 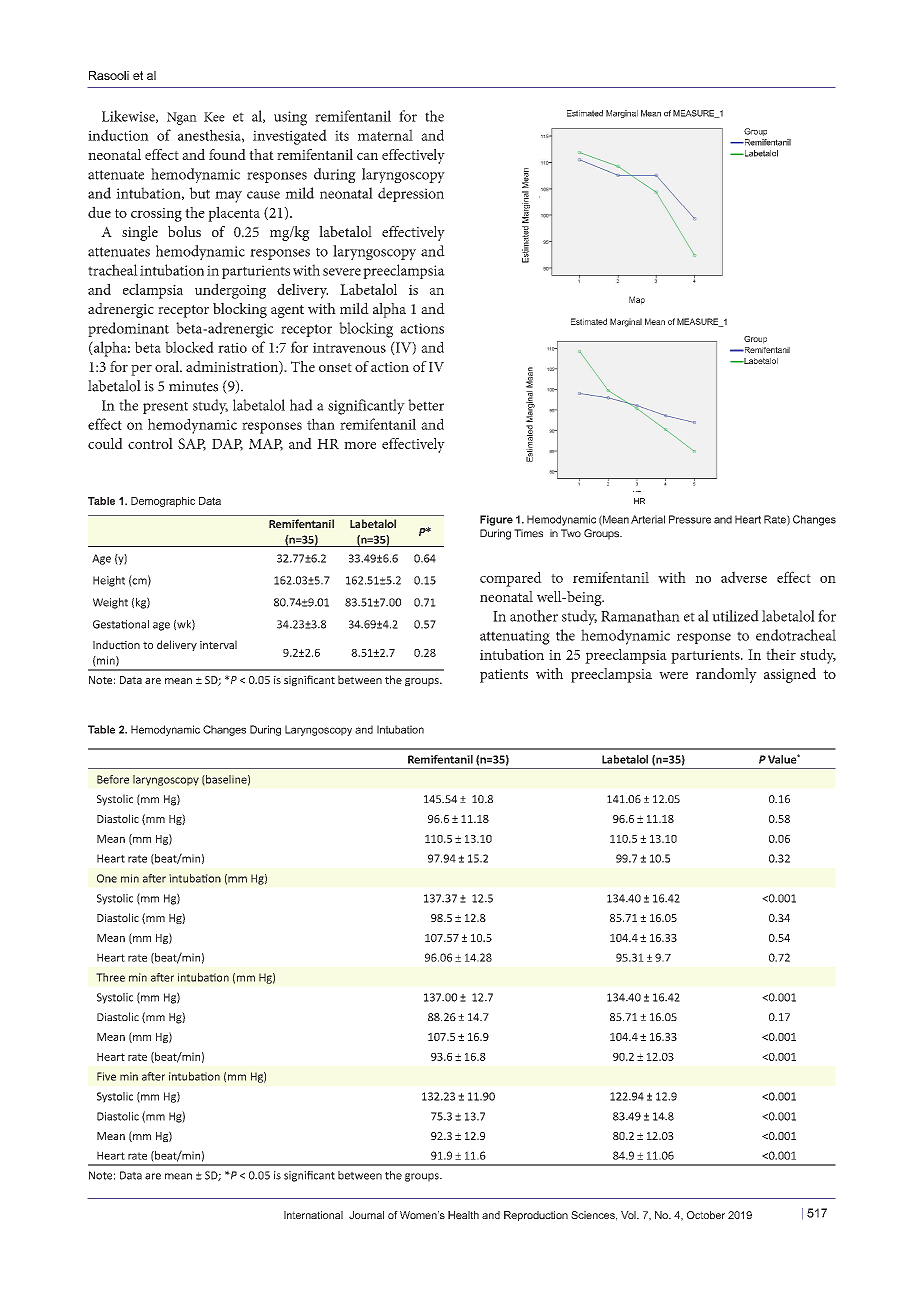 What do you see at coordinates (706, 1215) in the screenshot?
I see `October` at bounding box center [706, 1215].
